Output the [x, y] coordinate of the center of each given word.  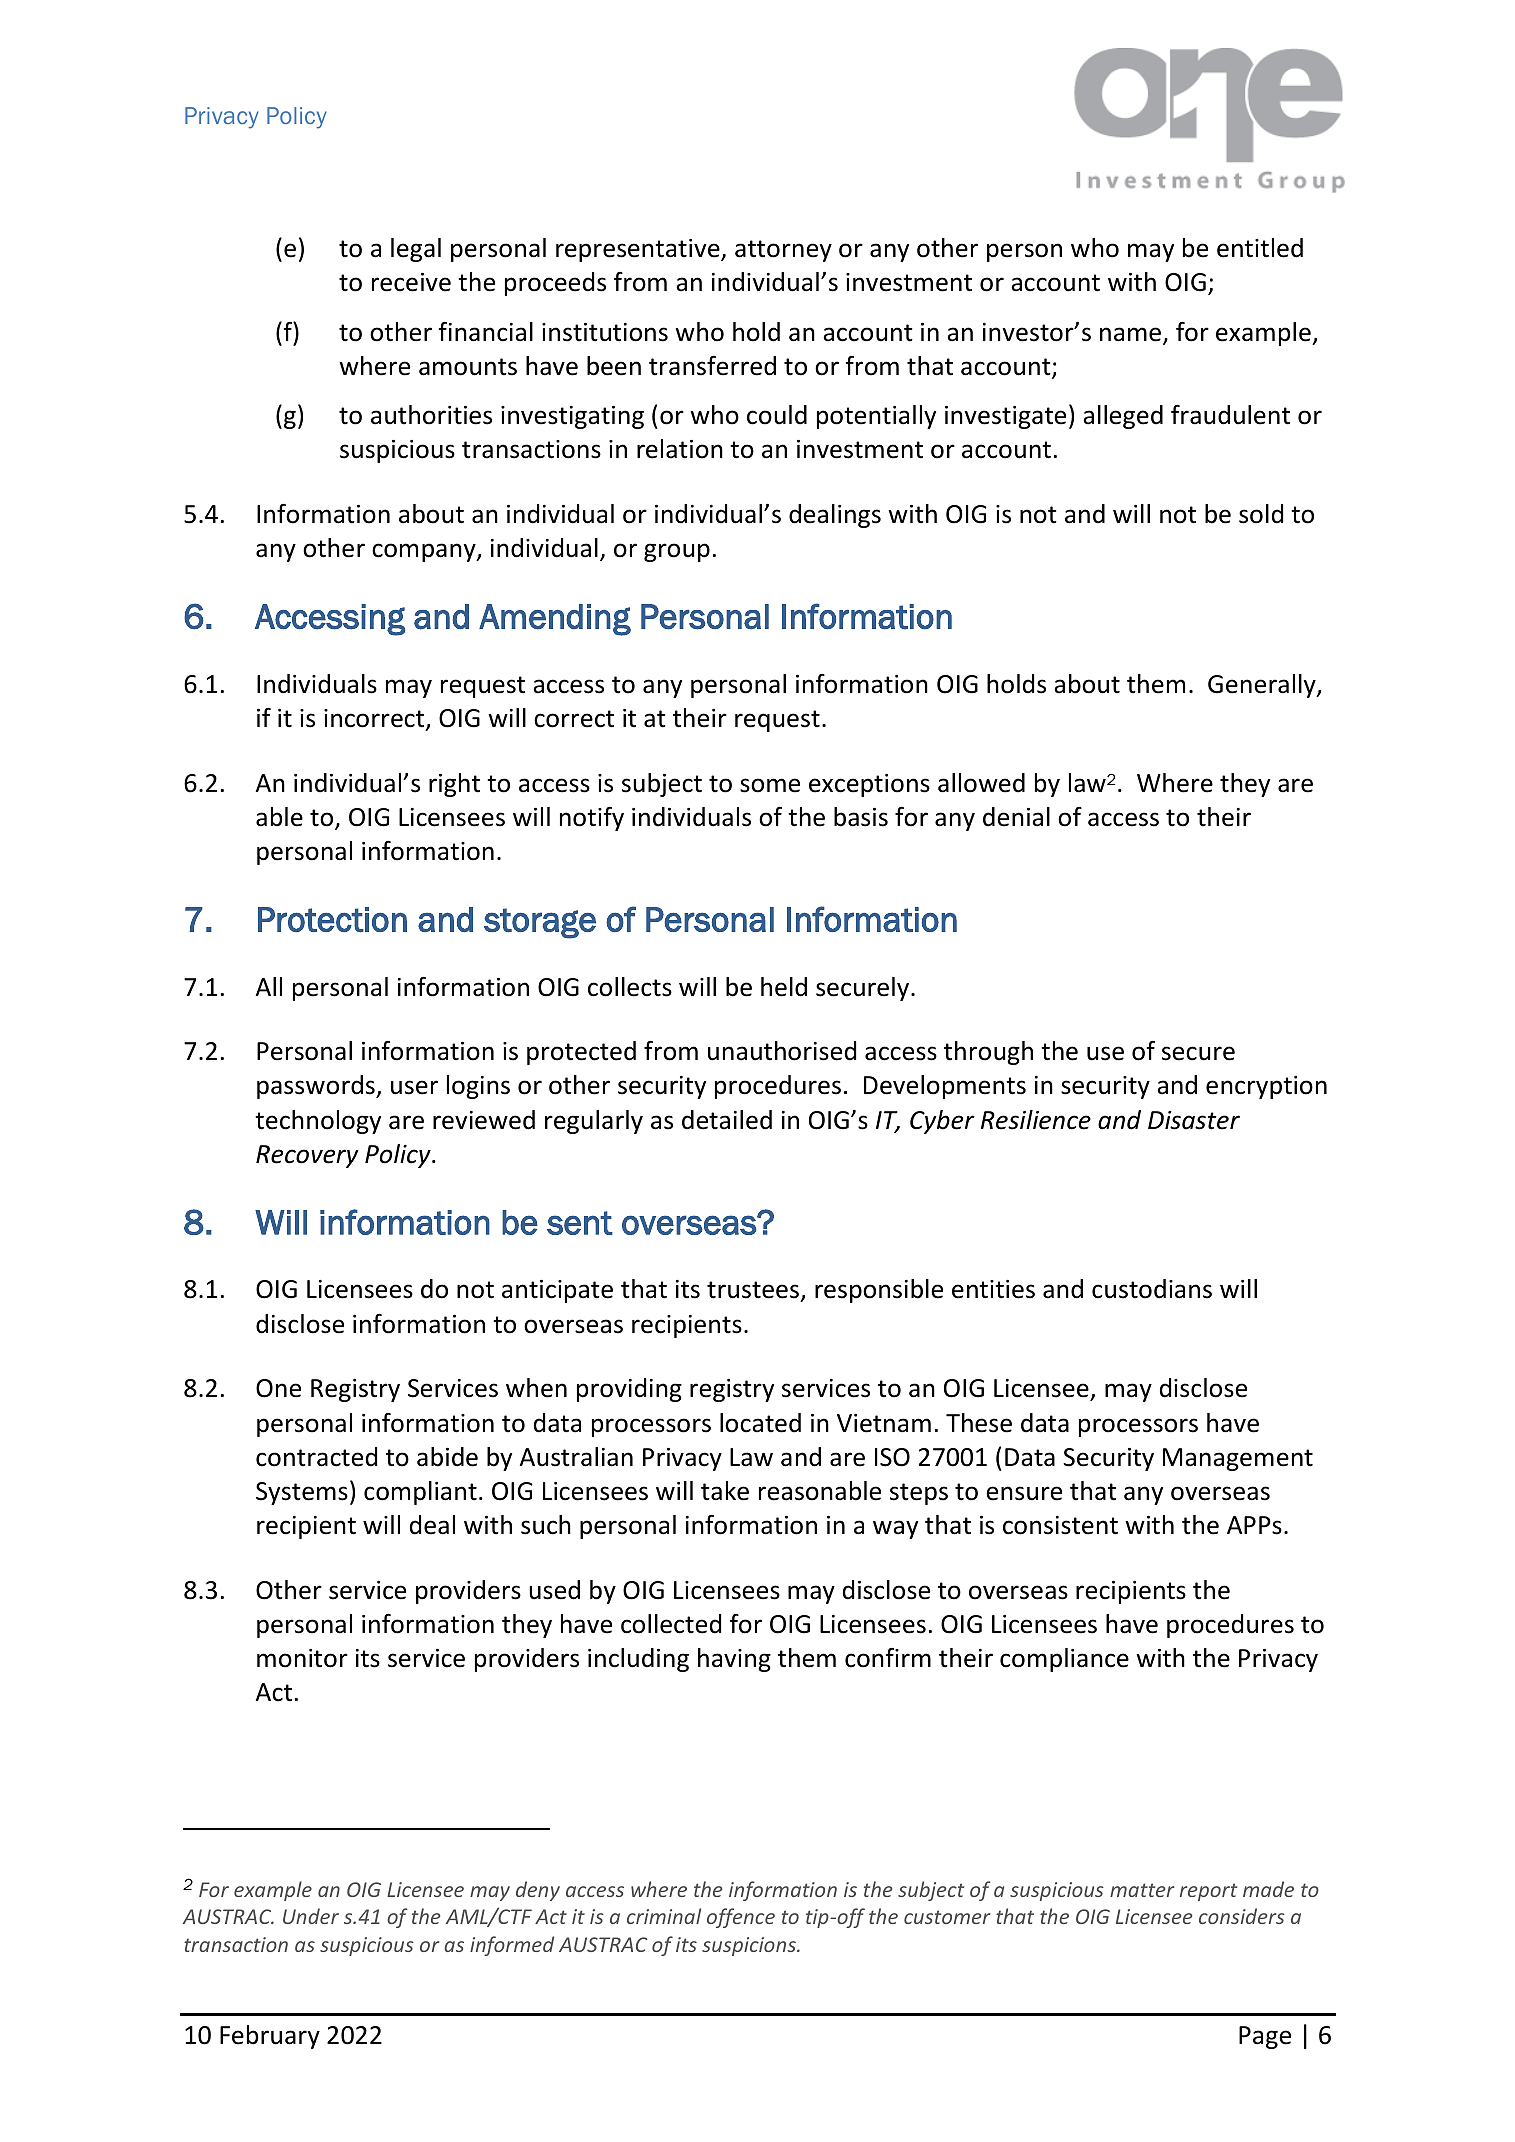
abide [447, 1457]
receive [411, 282]
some [770, 785]
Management [1238, 1459]
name [1132, 335]
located [760, 1423]
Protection [332, 919]
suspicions [750, 1946]
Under [311, 1916]
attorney [783, 251]
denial [1016, 817]
